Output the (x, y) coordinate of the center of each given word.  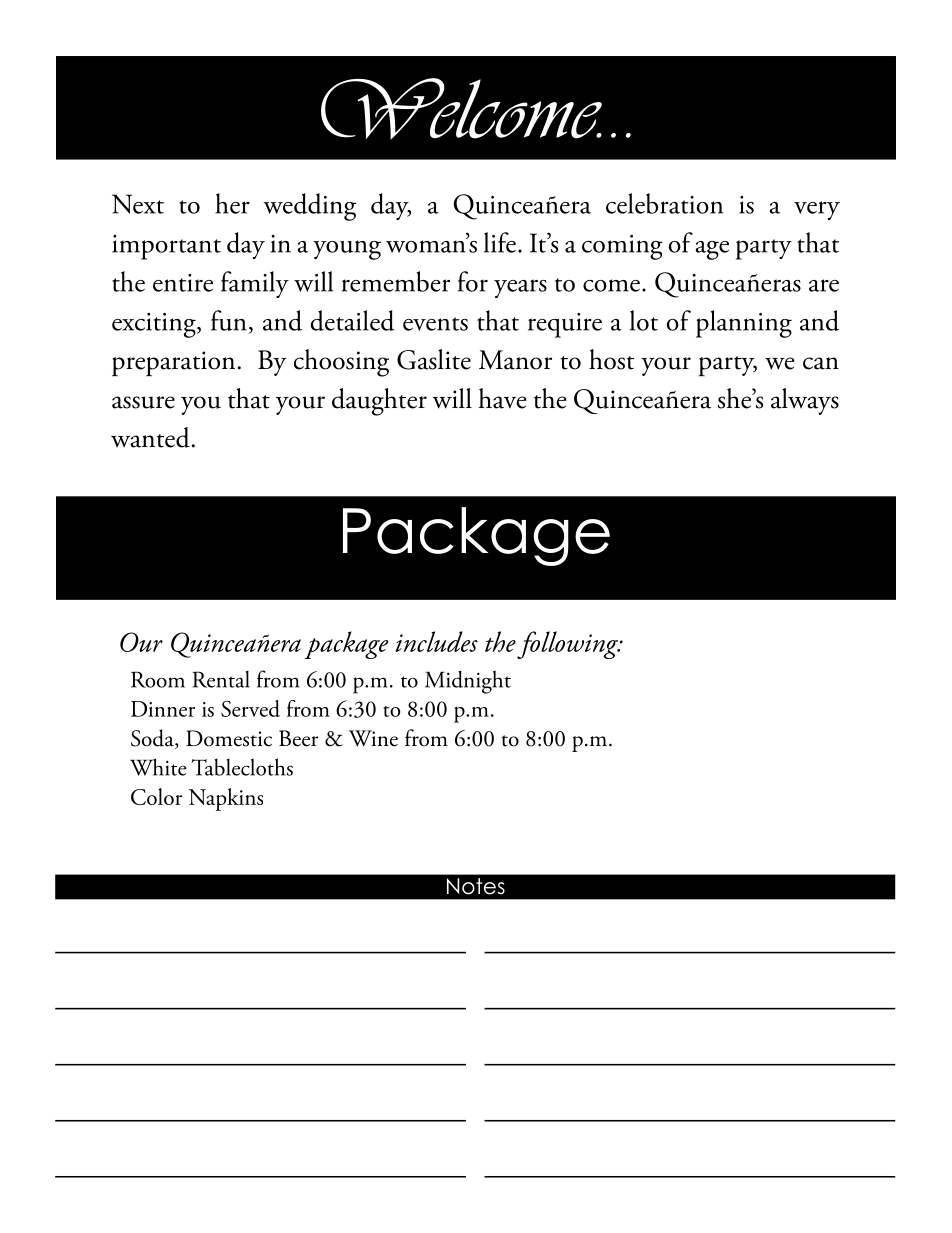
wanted (150, 437)
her (232, 203)
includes (436, 641)
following (569, 645)
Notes (476, 886)
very (817, 210)
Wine (373, 738)
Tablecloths (242, 767)
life (500, 242)
